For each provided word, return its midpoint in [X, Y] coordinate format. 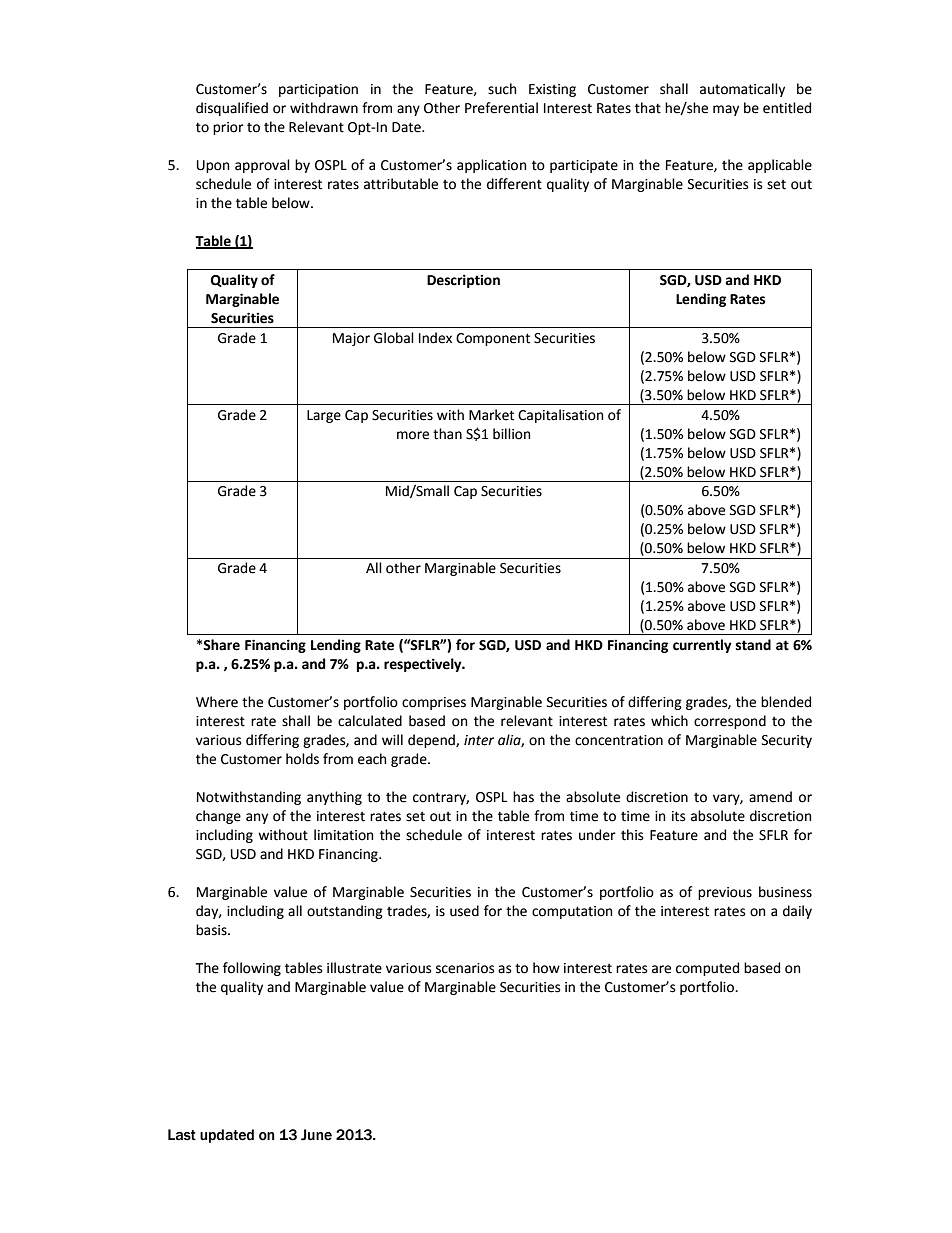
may [726, 110]
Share [221, 645]
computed [707, 969]
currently [702, 646]
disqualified [232, 109]
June [316, 1135]
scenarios [465, 968]
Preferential [501, 108]
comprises [434, 703]
